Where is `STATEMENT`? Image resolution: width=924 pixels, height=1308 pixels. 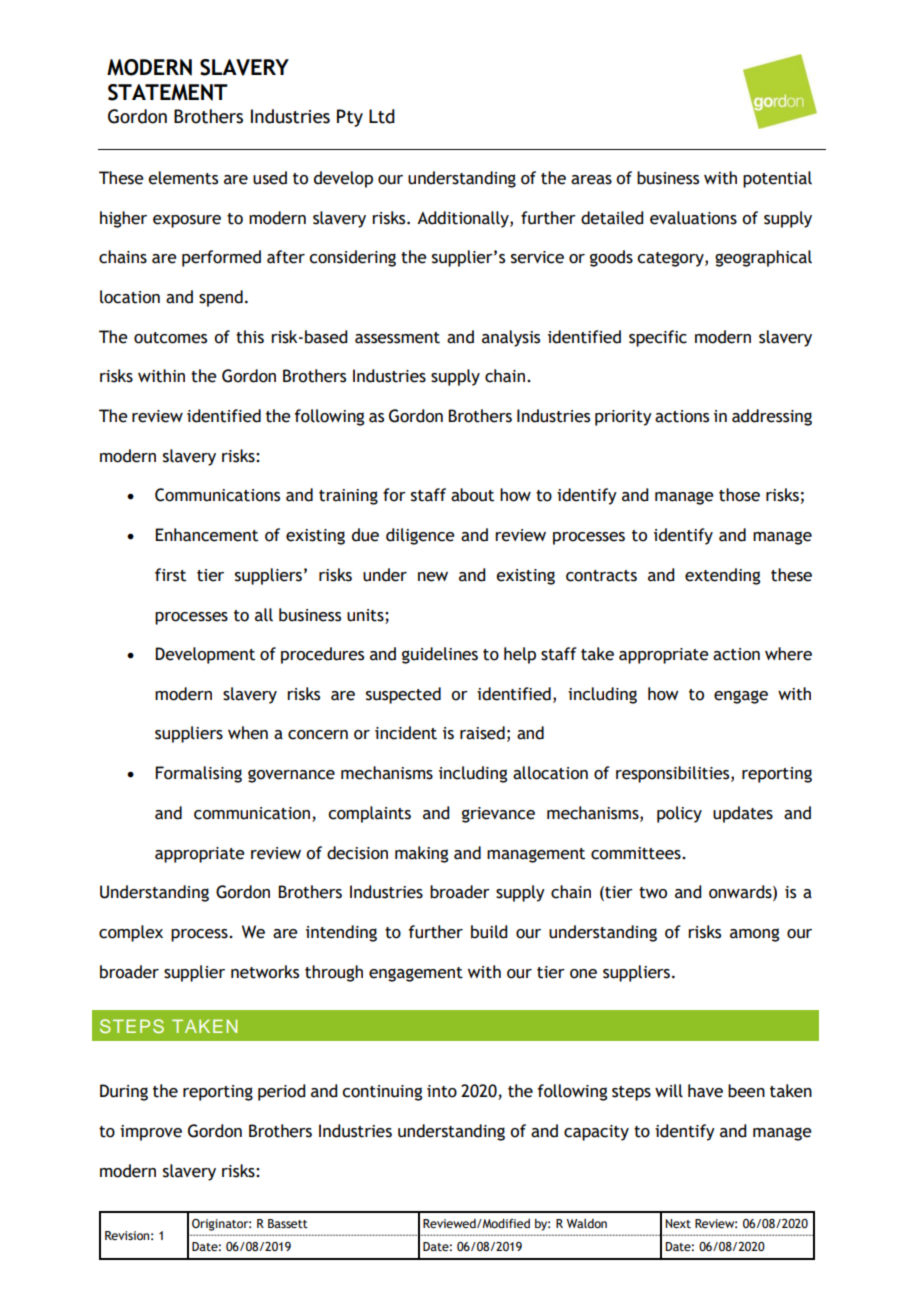
STATEMENT is located at coordinates (168, 92).
